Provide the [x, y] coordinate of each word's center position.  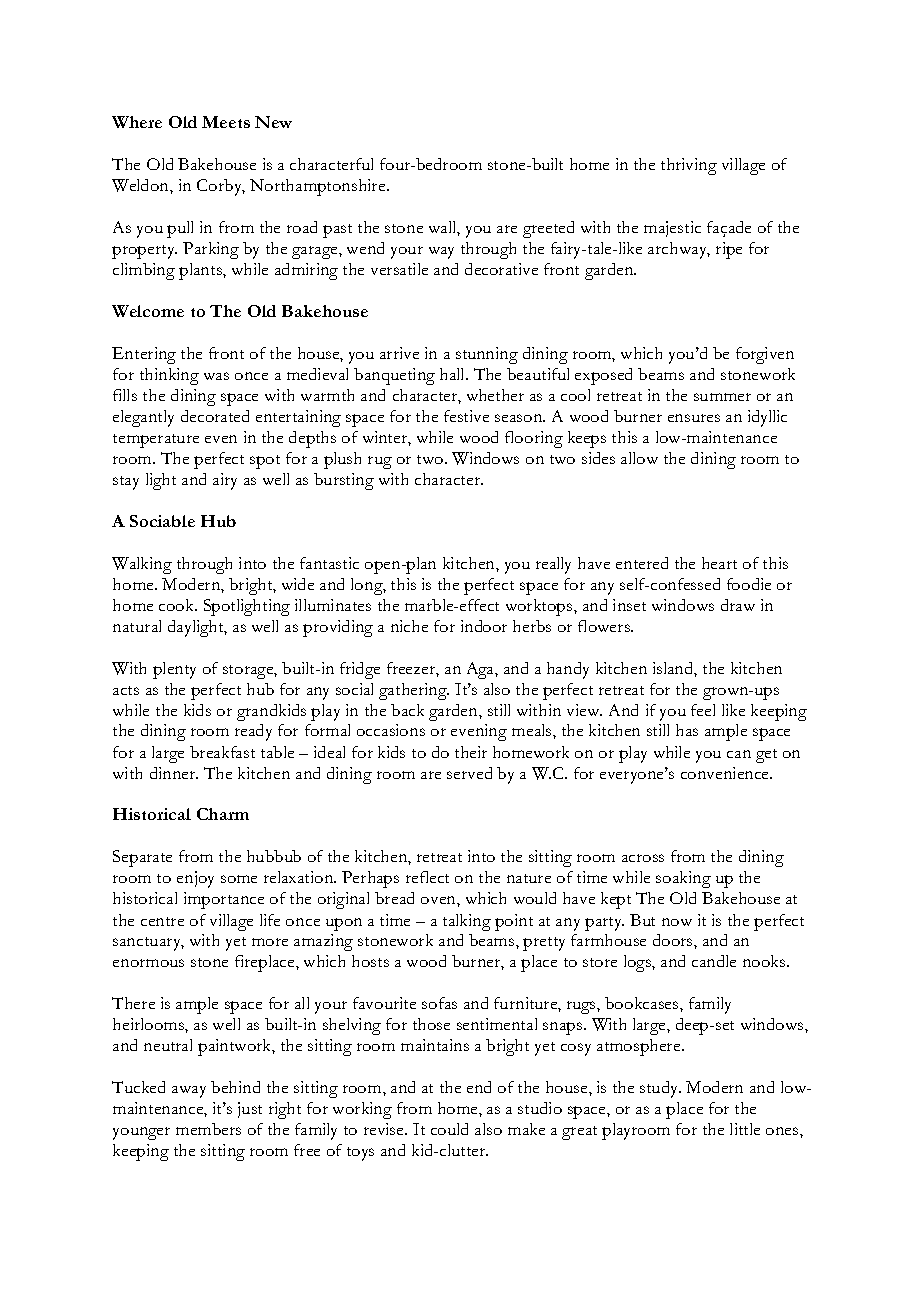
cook [178, 605]
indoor [484, 626]
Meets [226, 122]
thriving [689, 166]
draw [738, 605]
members [208, 1129]
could [449, 1129]
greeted [548, 229]
